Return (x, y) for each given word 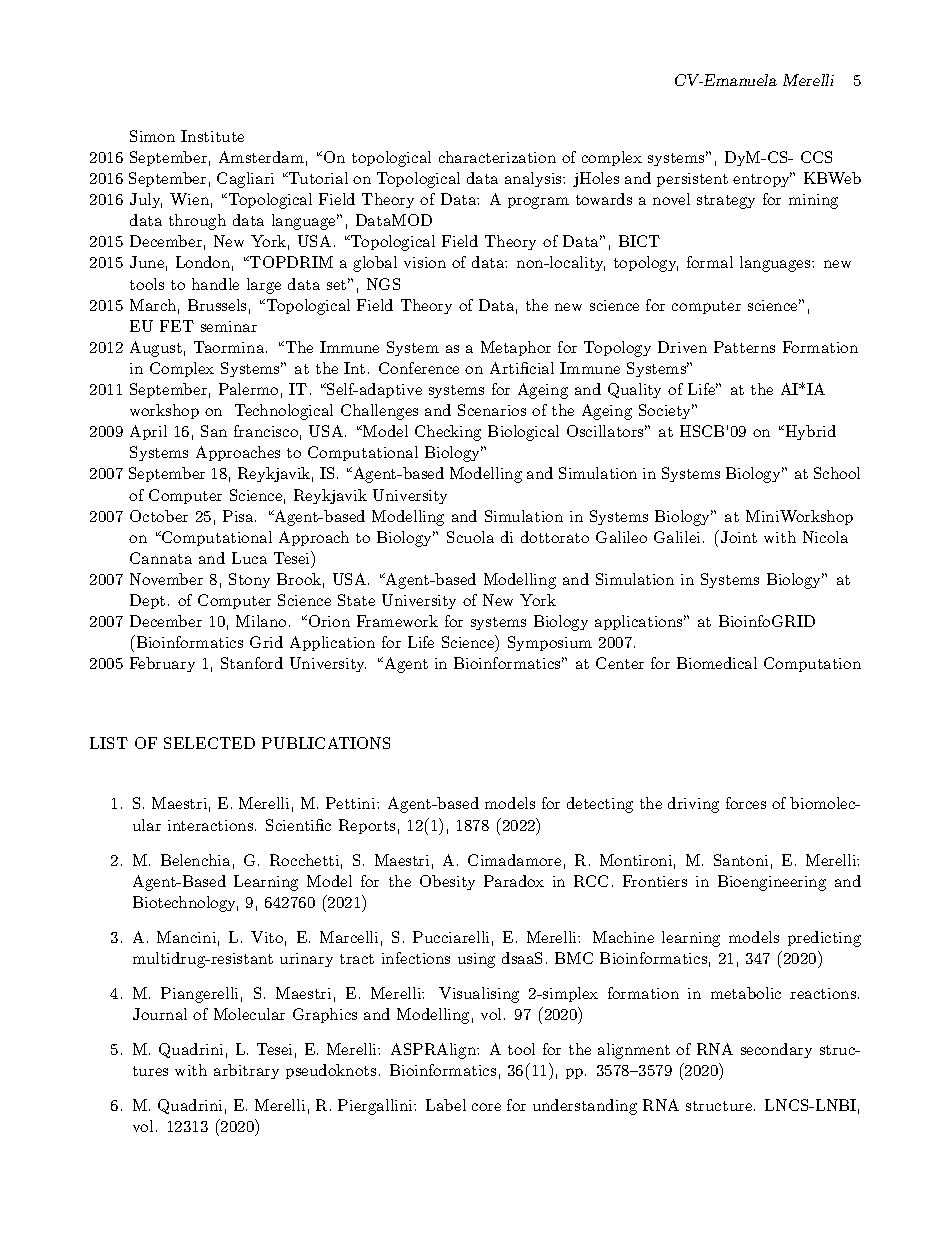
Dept (147, 601)
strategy (726, 202)
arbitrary (246, 1071)
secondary (776, 1050)
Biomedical (717, 663)
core (486, 1107)
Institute (212, 136)
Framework (397, 621)
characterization (497, 157)
